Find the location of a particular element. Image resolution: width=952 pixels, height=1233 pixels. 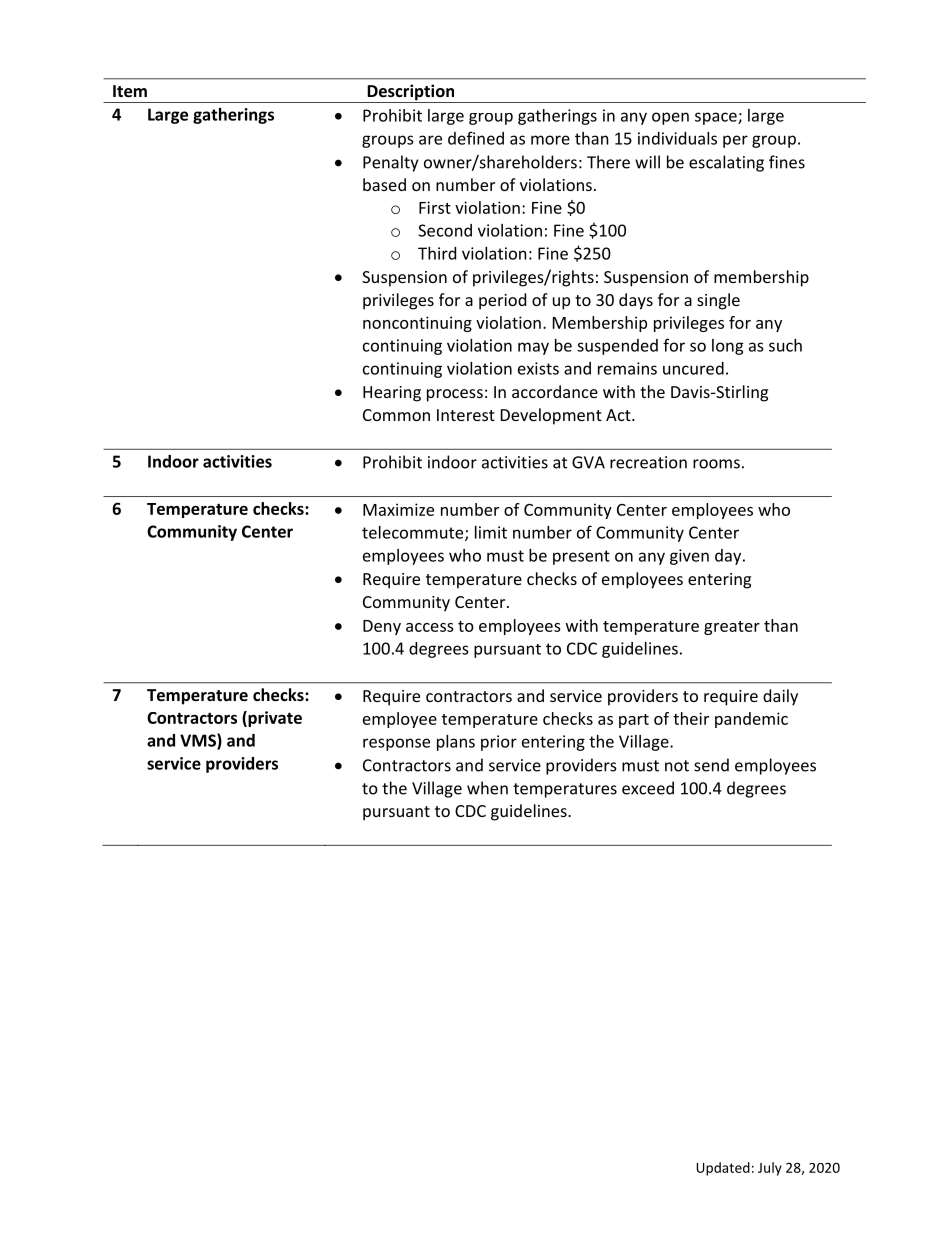

Item is located at coordinates (130, 91).
